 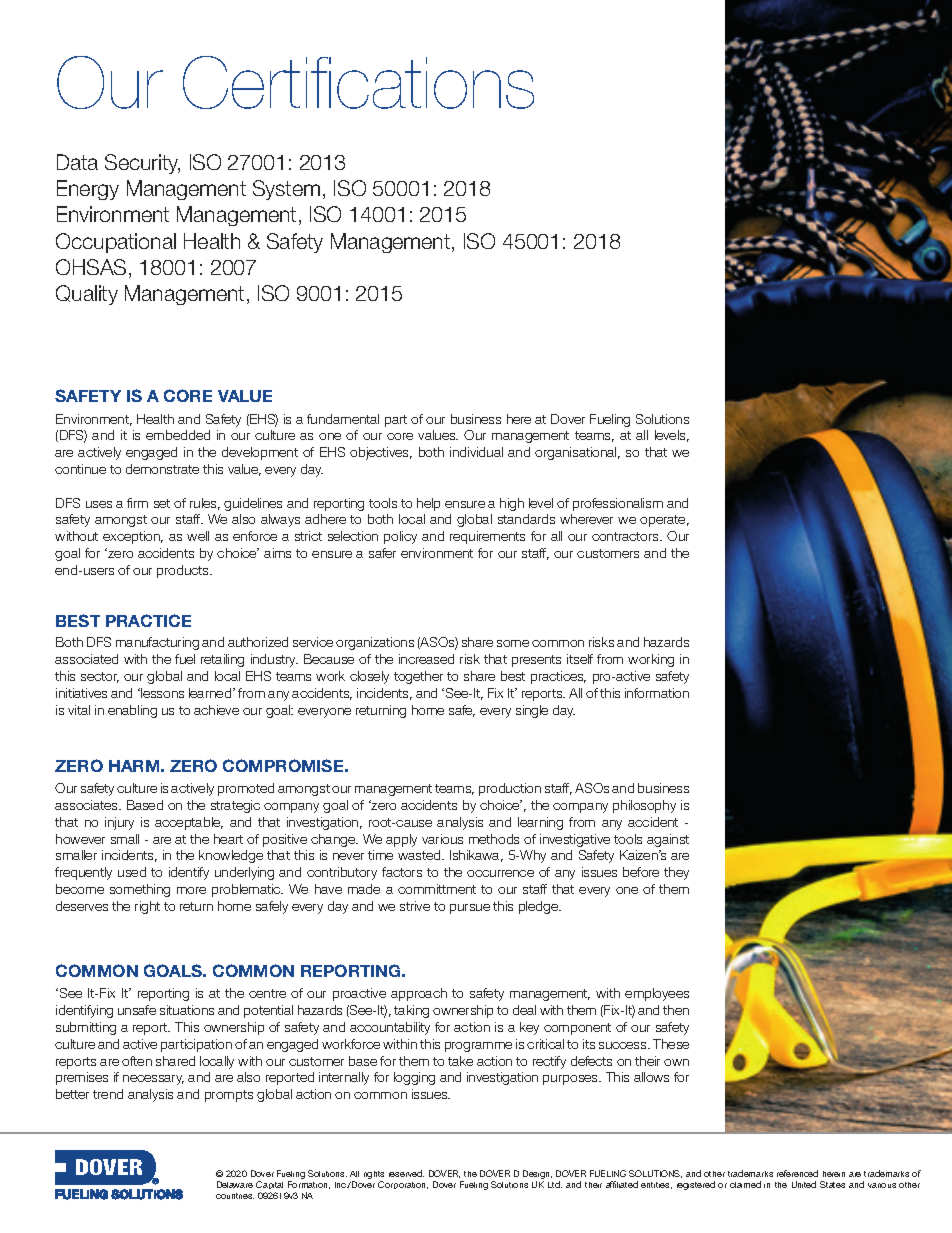 What do you see at coordinates (157, 643) in the page?
I see `manufacturing` at bounding box center [157, 643].
